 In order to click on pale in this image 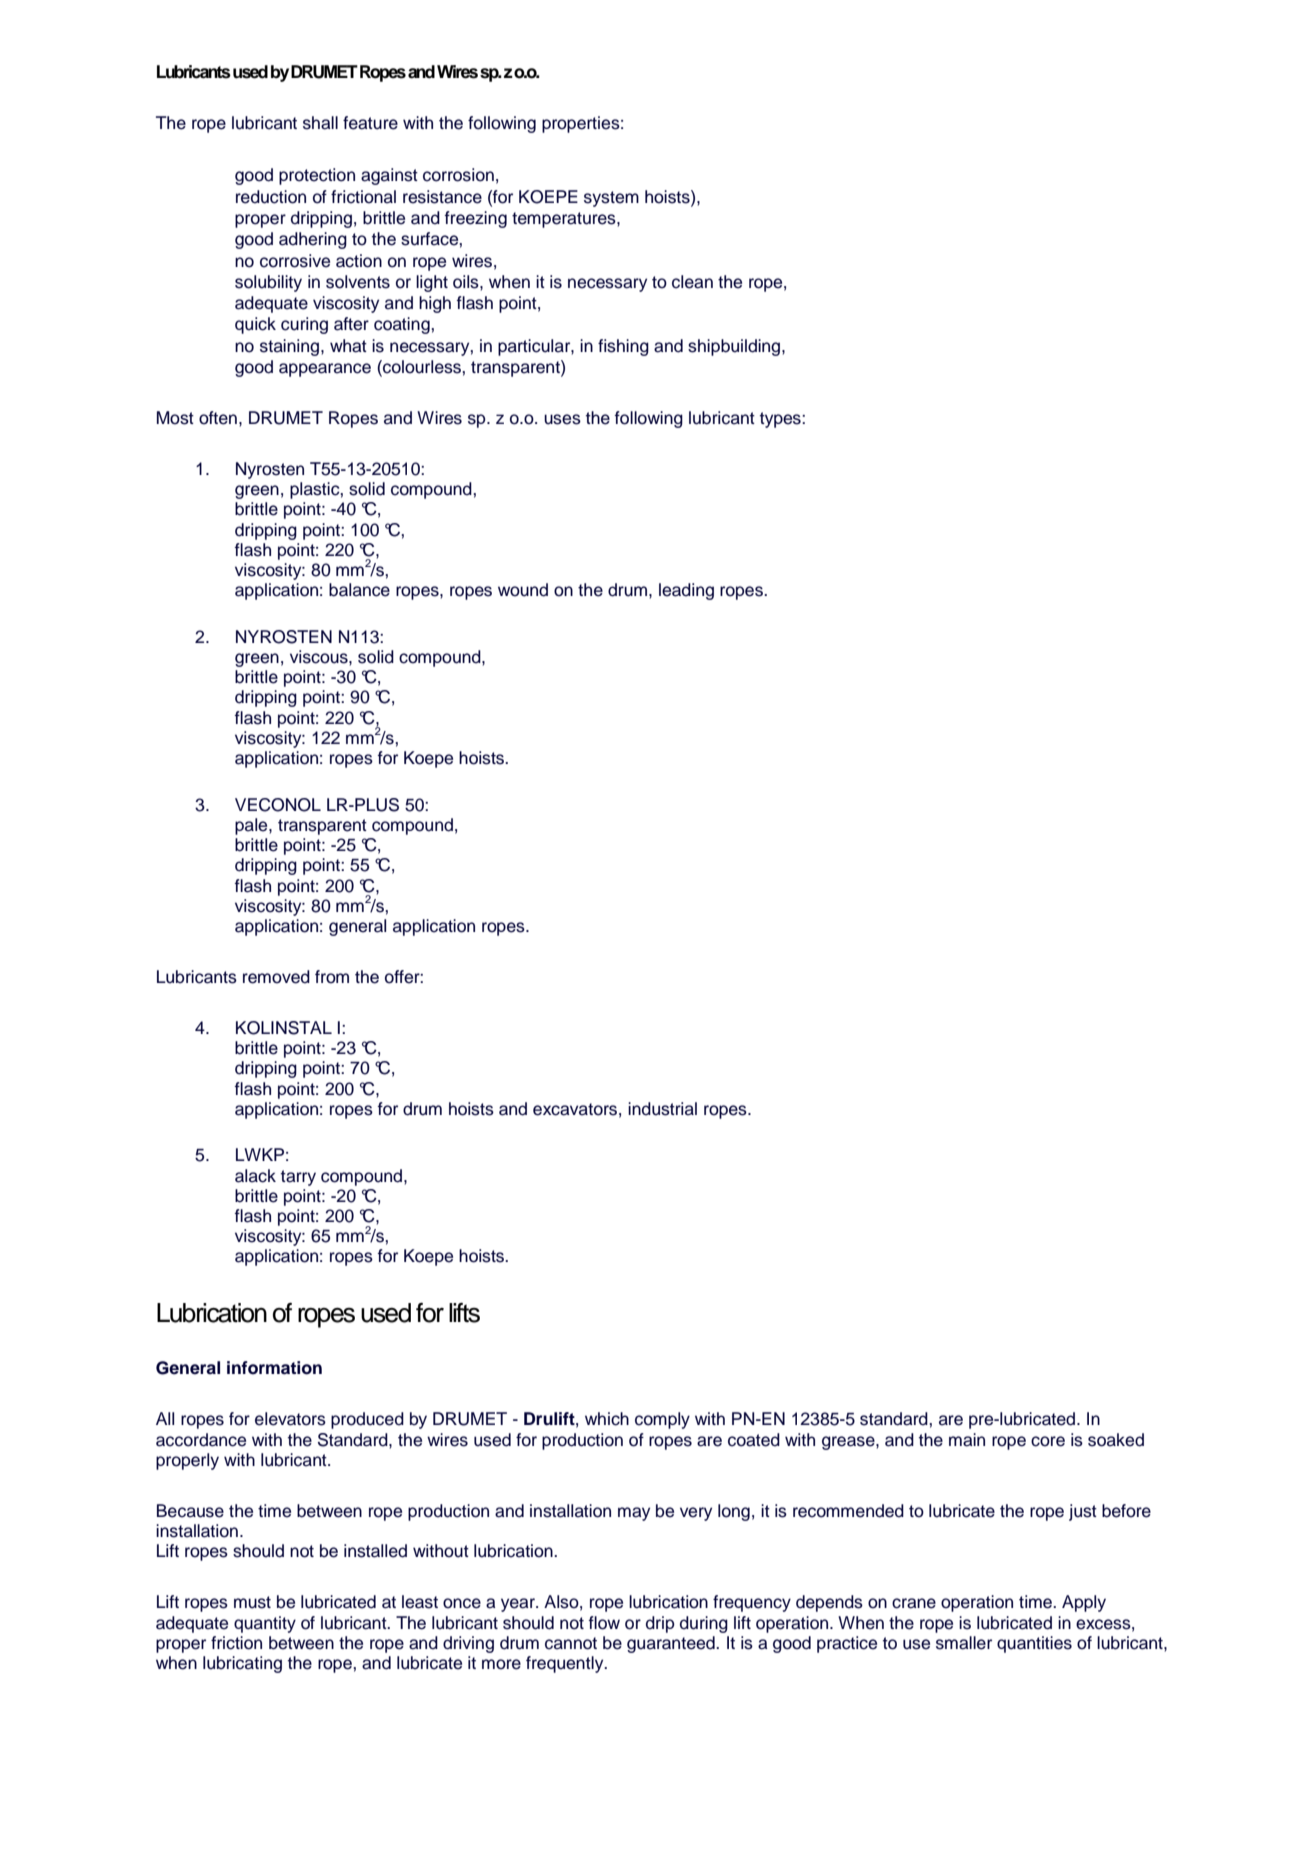, I will do `click(252, 826)`.
